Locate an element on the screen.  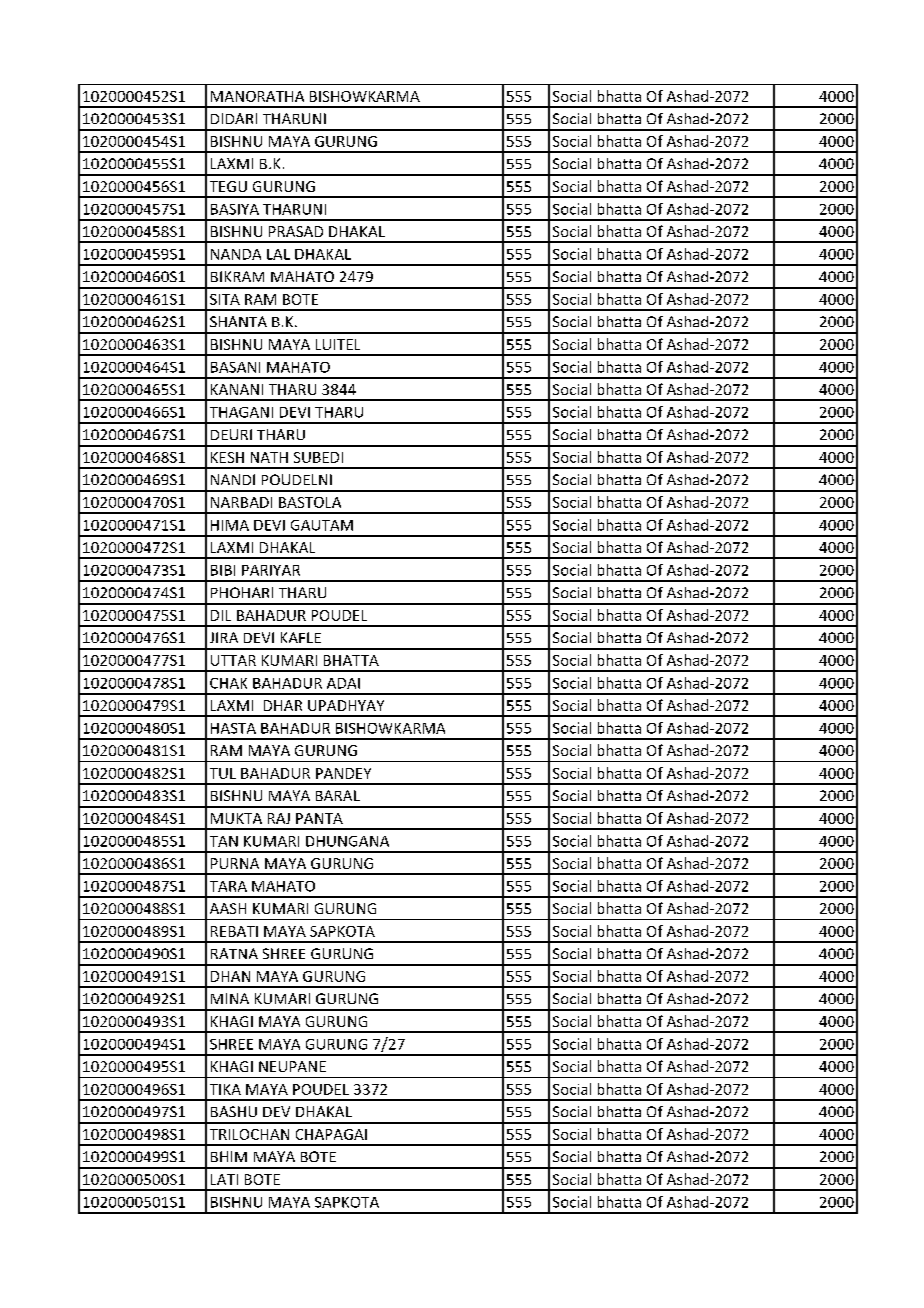
NATH is located at coordinates (269, 457).
